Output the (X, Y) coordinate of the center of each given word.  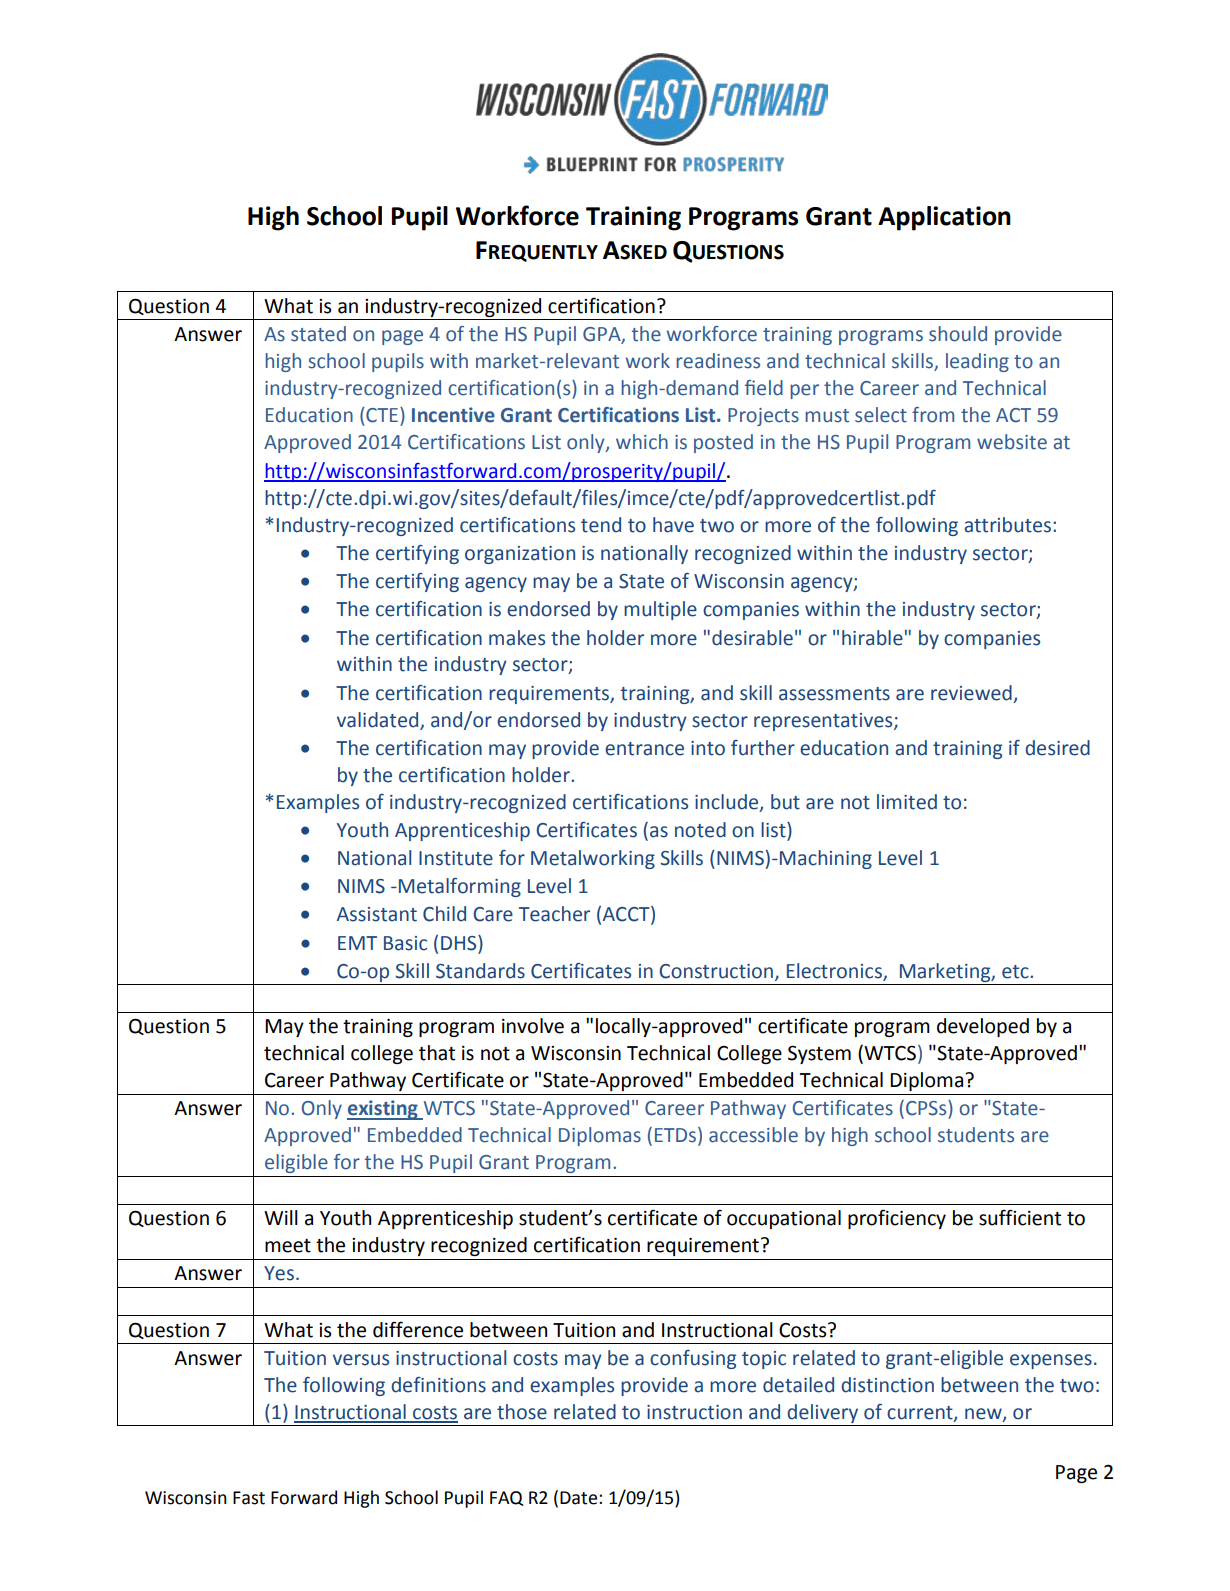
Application (944, 218)
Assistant (377, 914)
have (673, 525)
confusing (693, 1359)
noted (700, 830)
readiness (718, 361)
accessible (753, 1135)
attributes (1009, 525)
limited (907, 802)
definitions (438, 1385)
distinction (887, 1385)
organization (520, 555)
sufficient (1020, 1217)
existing (383, 1110)
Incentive (453, 415)
